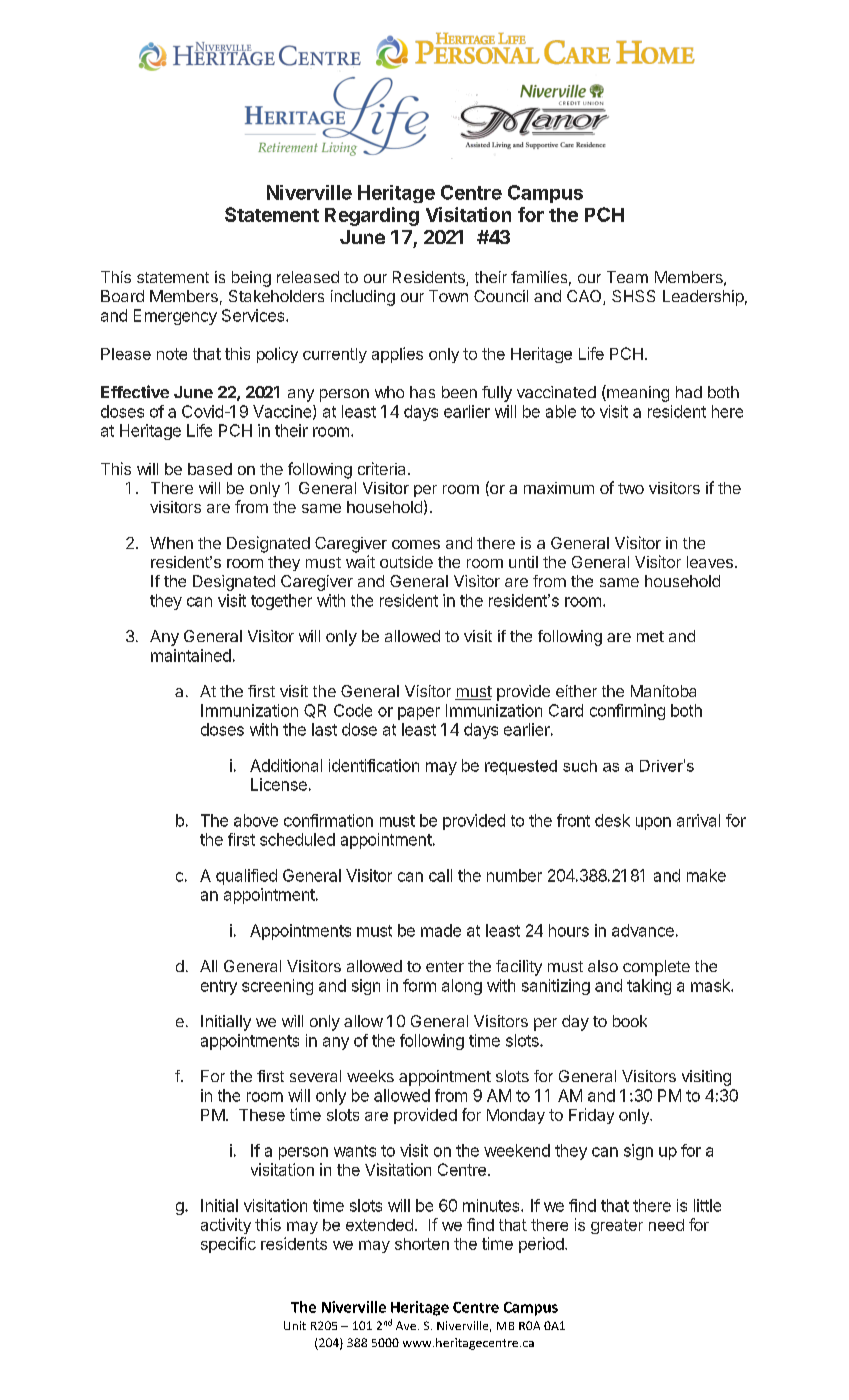  Describe the element at coordinates (228, 1245) in the document. I see `specific` at that location.
